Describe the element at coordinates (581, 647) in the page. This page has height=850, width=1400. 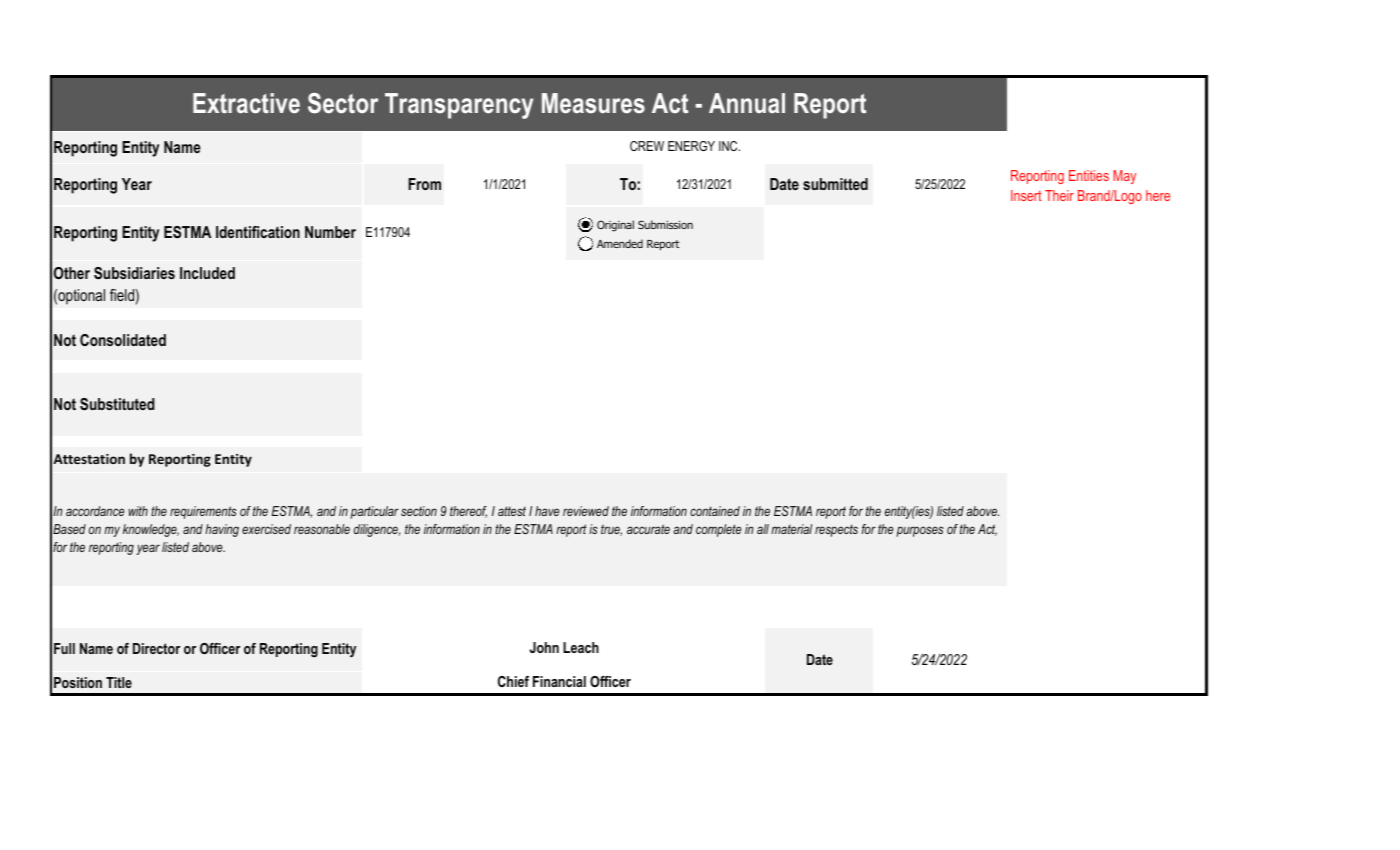
I see `Leach` at that location.
